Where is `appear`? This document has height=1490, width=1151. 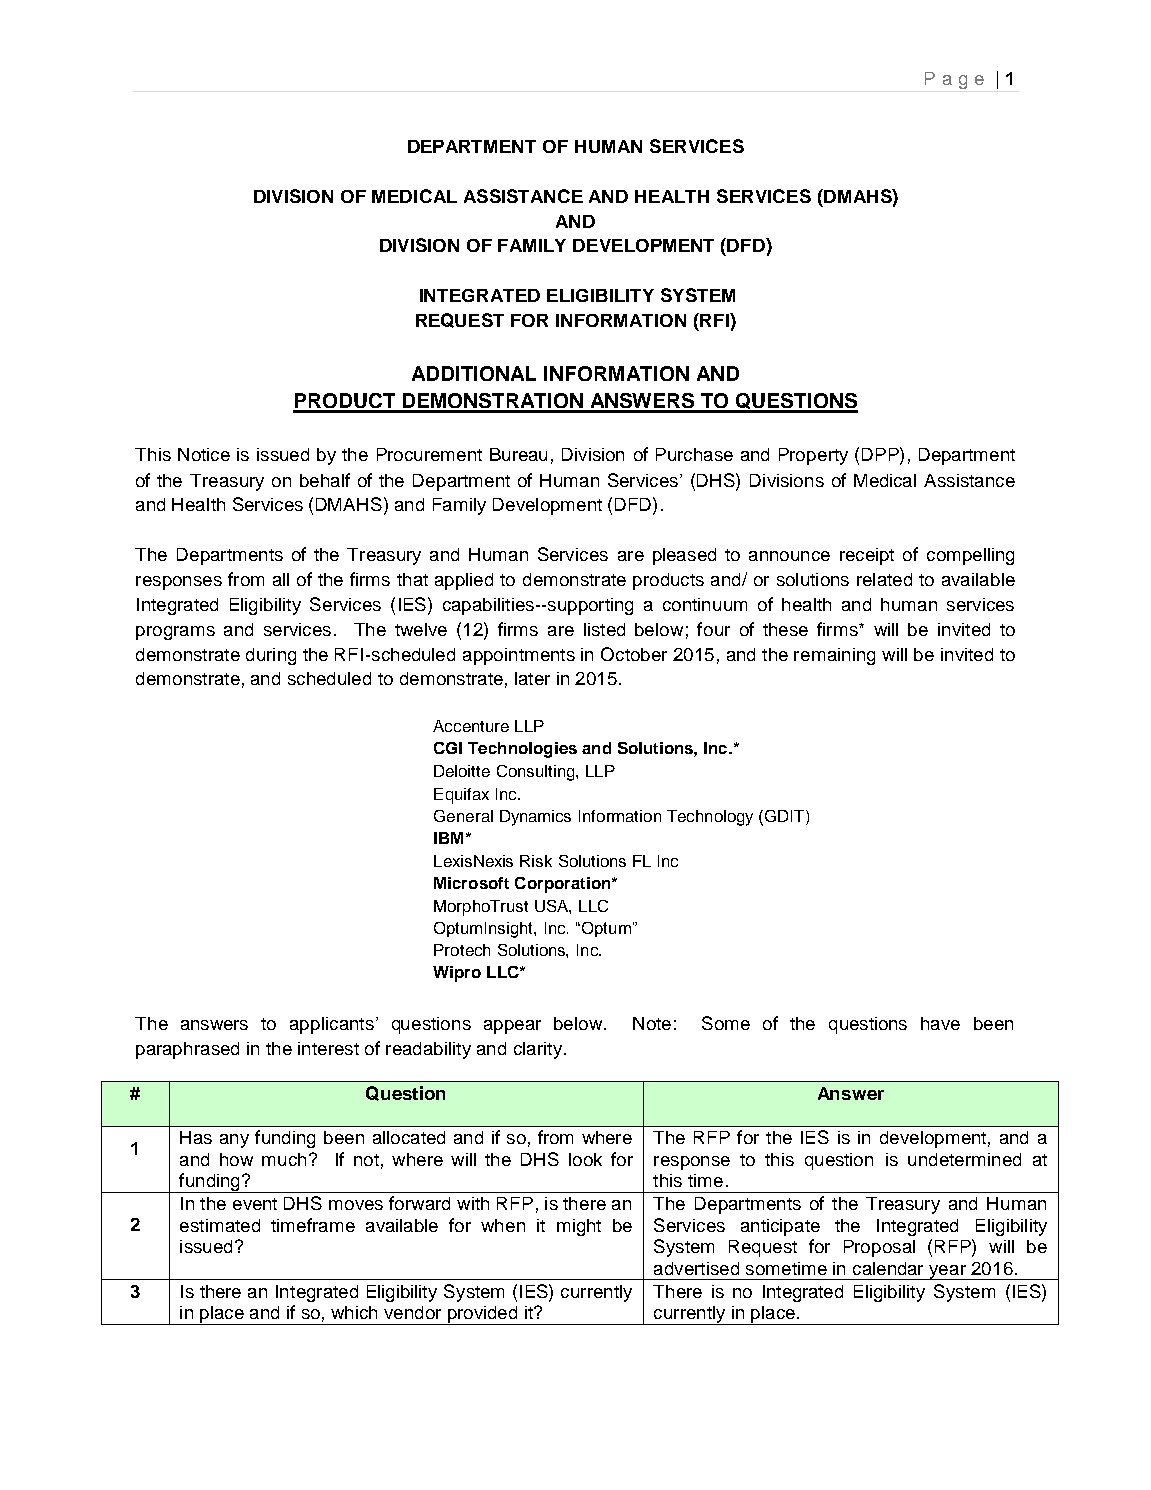 appear is located at coordinates (512, 1027).
